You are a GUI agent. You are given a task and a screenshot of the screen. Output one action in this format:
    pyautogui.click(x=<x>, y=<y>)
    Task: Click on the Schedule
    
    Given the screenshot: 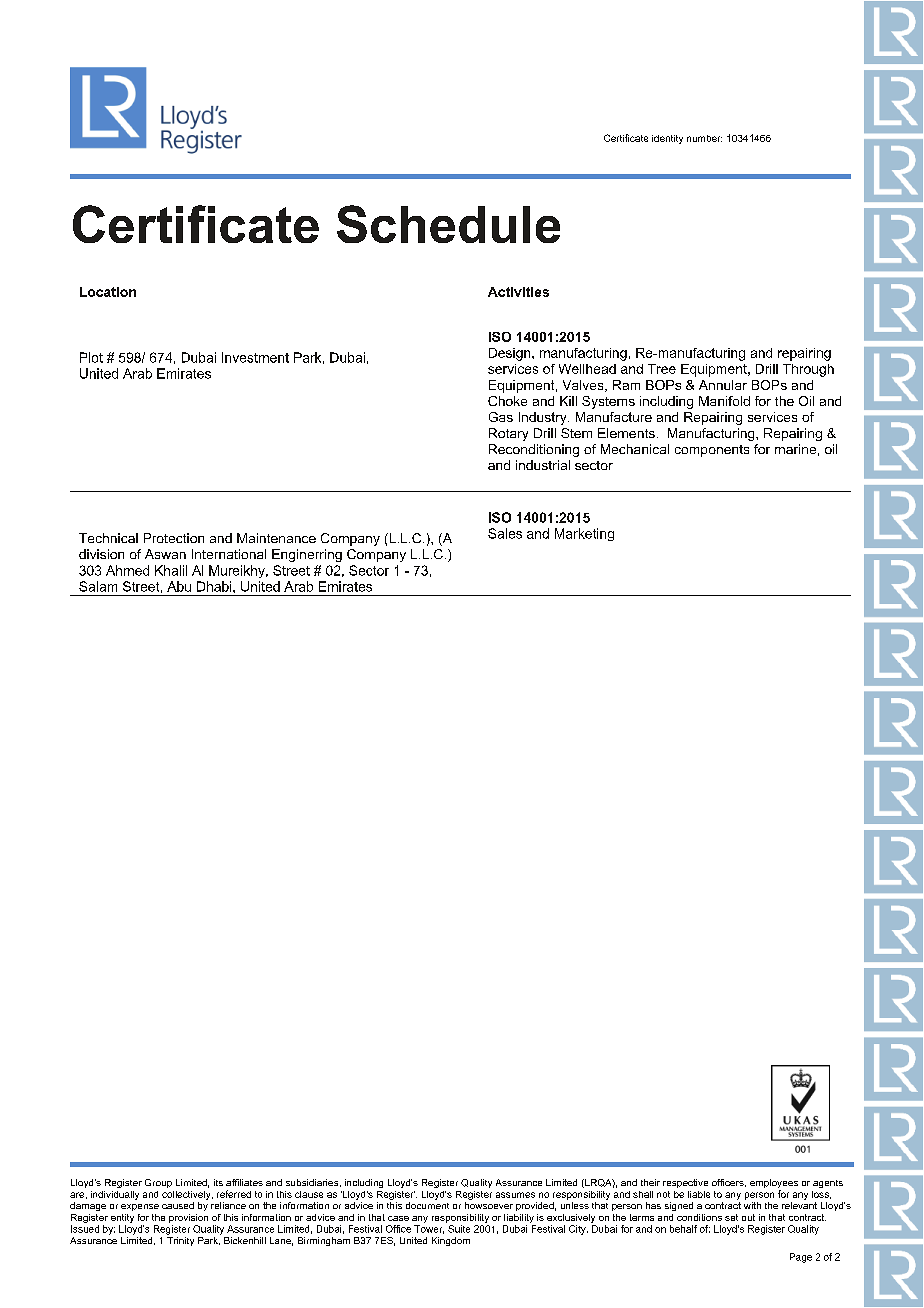 What is the action you would take?
    pyautogui.click(x=448, y=224)
